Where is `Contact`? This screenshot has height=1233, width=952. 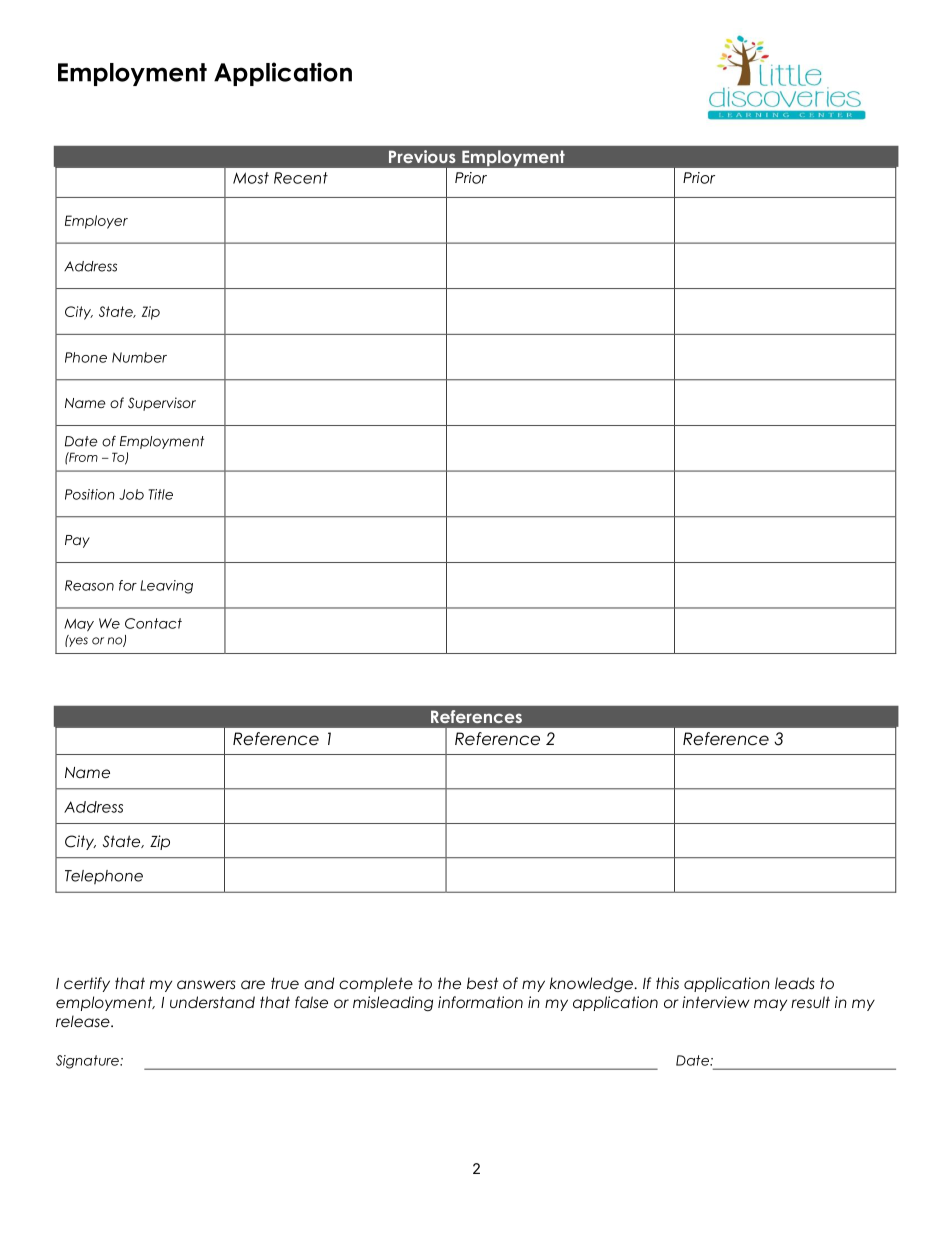 Contact is located at coordinates (153, 623).
